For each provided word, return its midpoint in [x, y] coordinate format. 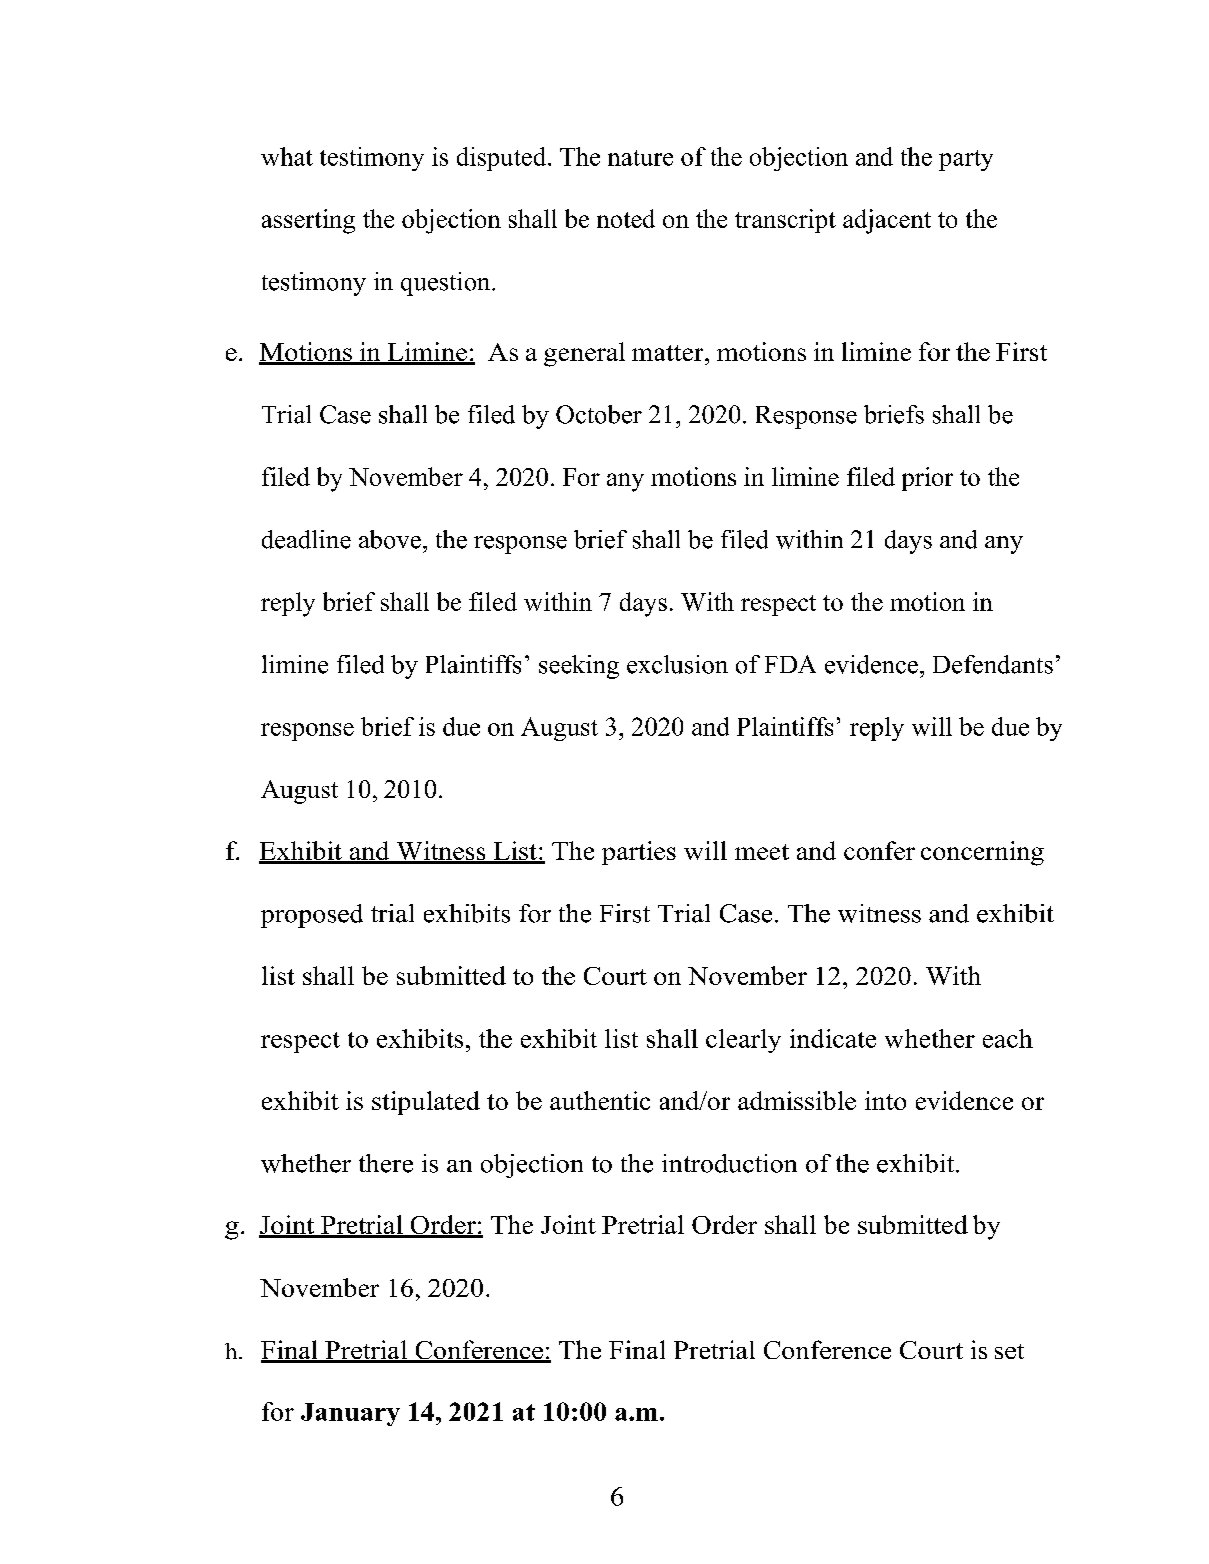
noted [626, 218]
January [350, 1414]
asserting [308, 221]
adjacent [887, 221]
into [885, 1100]
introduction [729, 1163]
